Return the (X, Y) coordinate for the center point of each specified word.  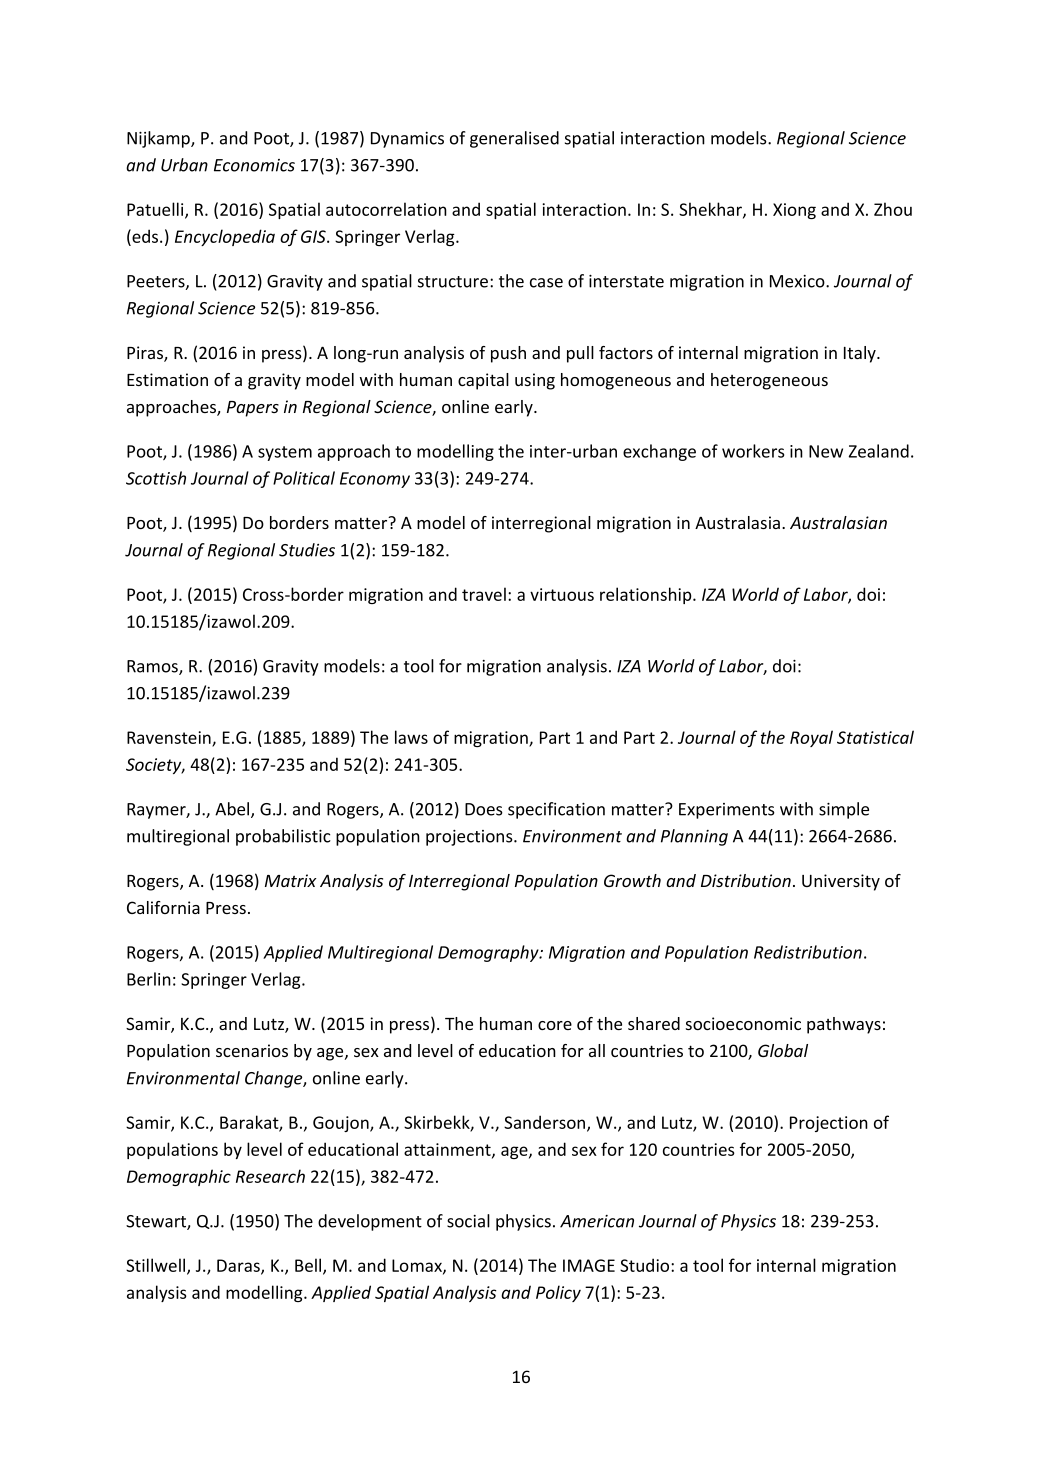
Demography (489, 953)
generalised (514, 139)
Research (270, 1176)
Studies (307, 550)
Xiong (794, 211)
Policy (558, 1293)
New (826, 451)
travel (484, 594)
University (841, 882)
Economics (254, 165)
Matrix (291, 880)
